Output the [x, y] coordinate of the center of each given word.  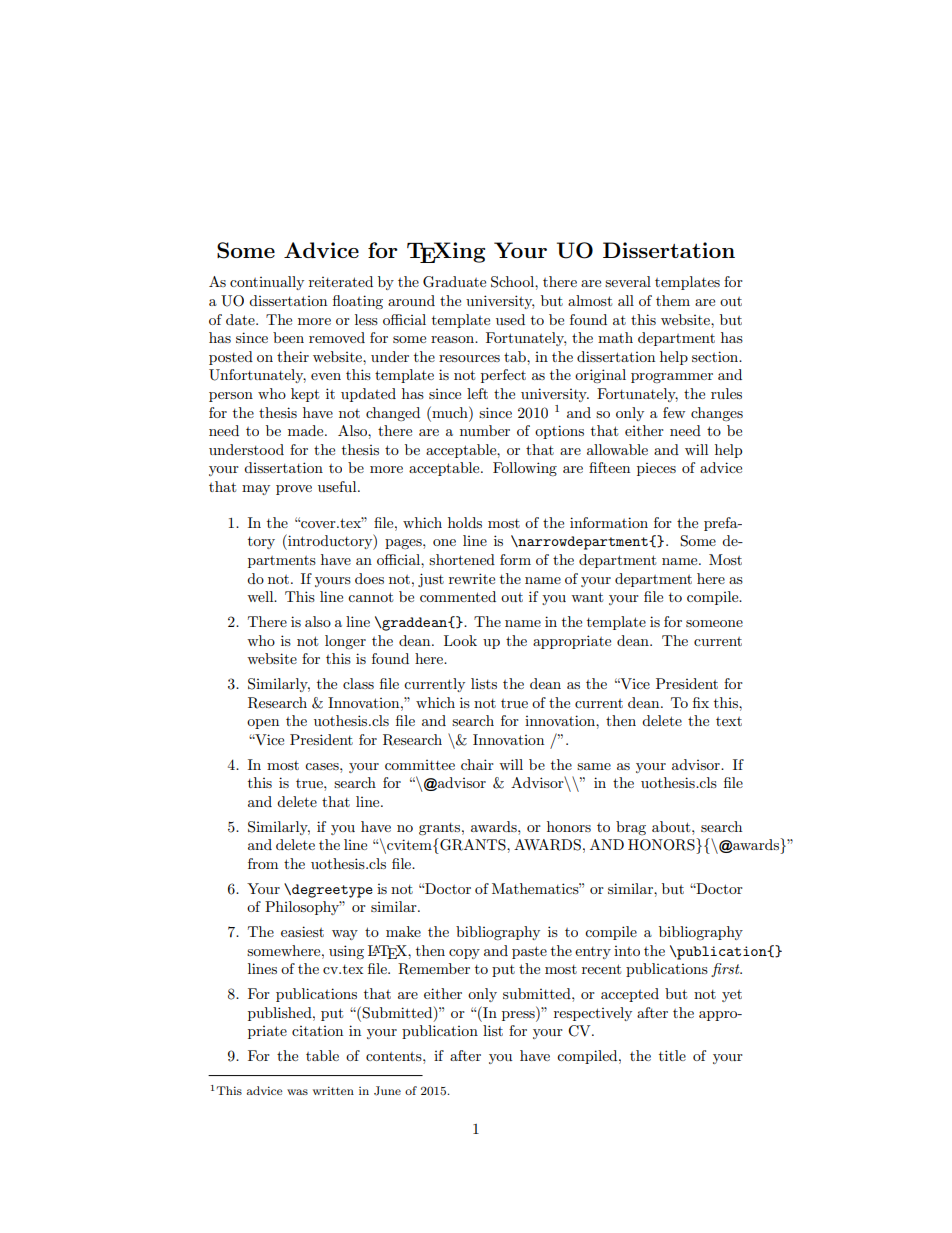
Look [460, 640]
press [519, 1016]
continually [267, 283]
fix [701, 702]
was [297, 1092]
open [263, 724]
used [510, 319]
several [628, 281]
